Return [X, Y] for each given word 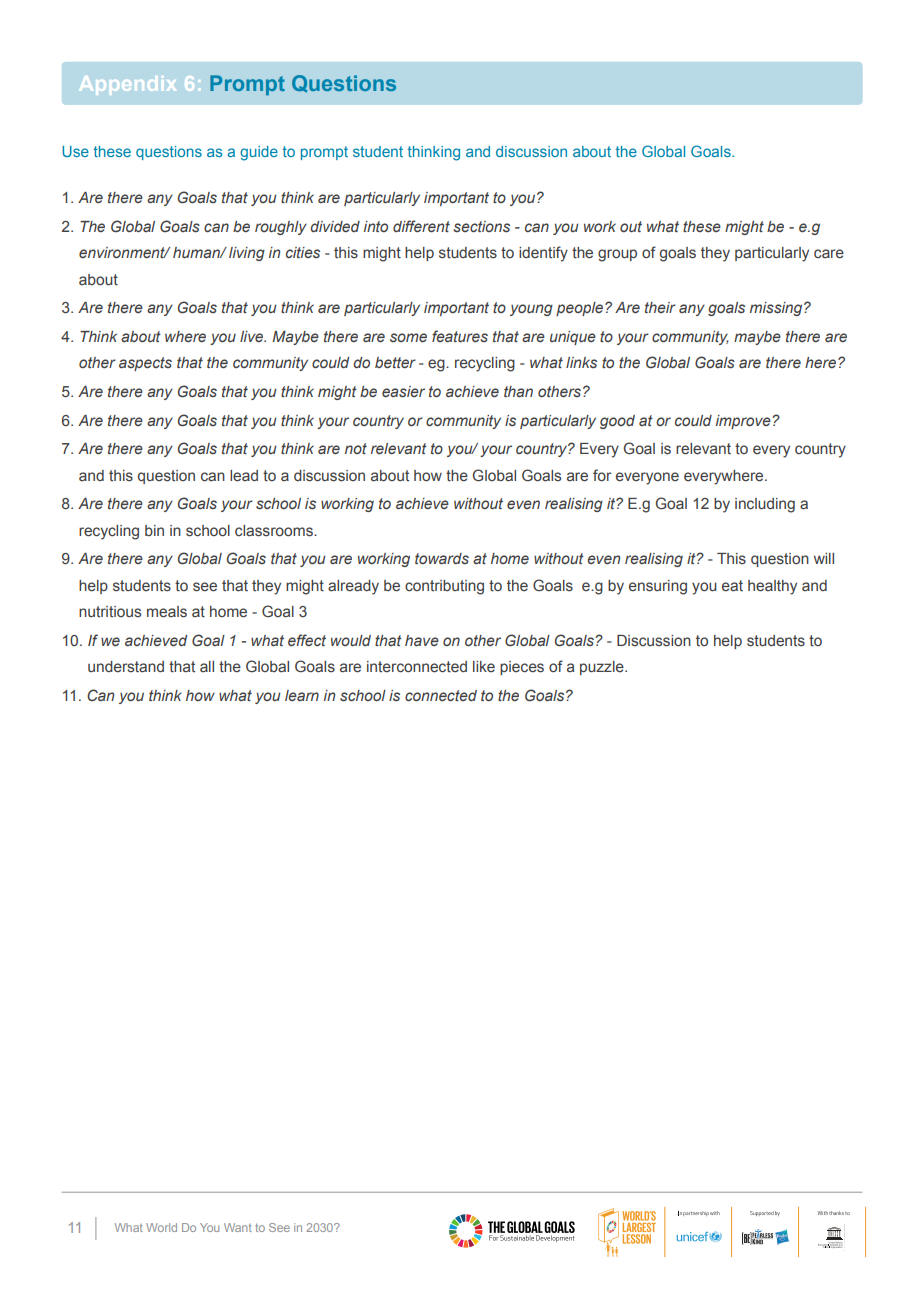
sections [481, 226]
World [161, 1227]
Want [238, 1227]
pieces [522, 668]
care [829, 254]
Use [75, 151]
